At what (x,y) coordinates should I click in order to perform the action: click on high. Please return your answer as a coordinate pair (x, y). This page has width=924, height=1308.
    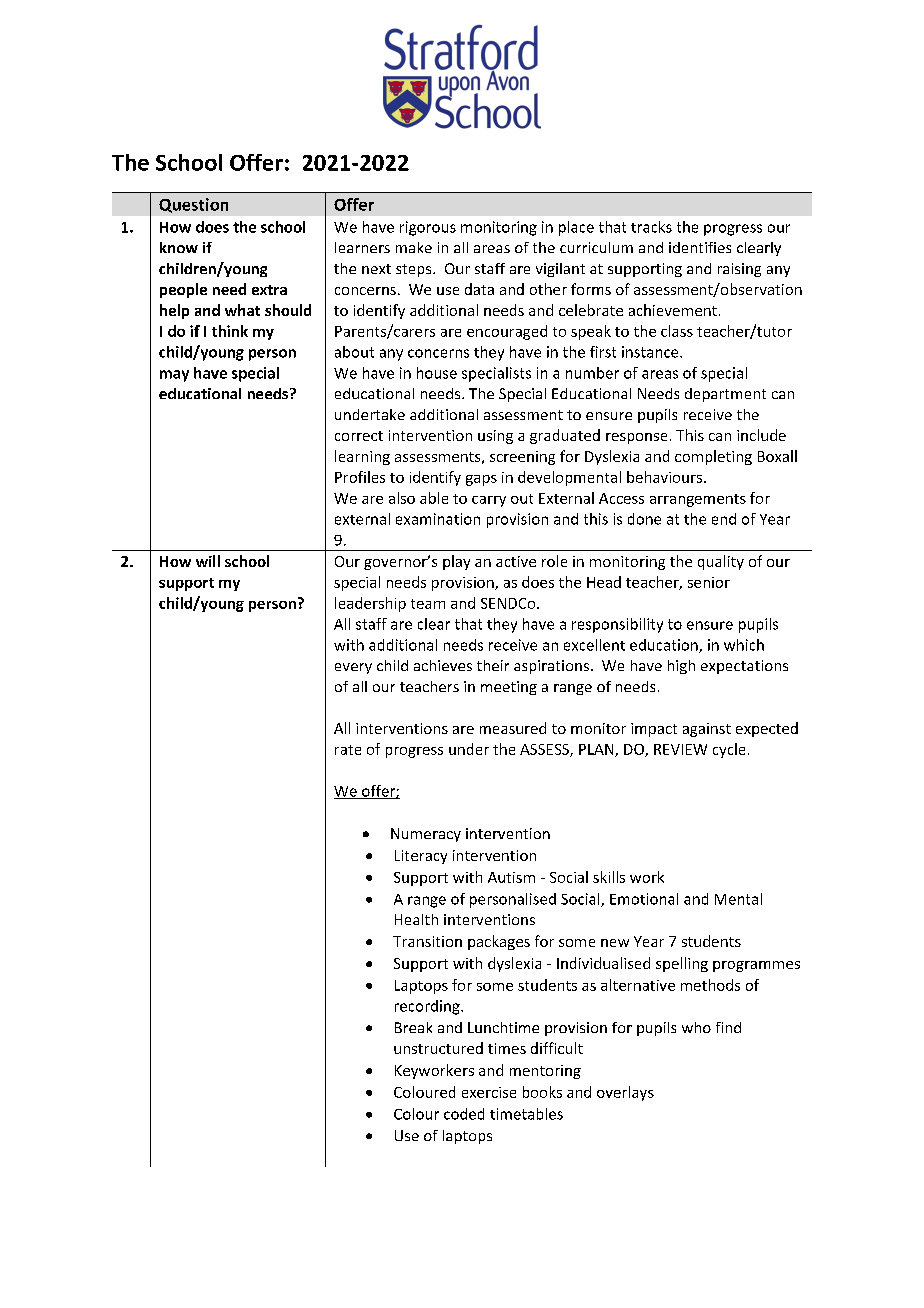
    Looking at the image, I should click on (681, 667).
